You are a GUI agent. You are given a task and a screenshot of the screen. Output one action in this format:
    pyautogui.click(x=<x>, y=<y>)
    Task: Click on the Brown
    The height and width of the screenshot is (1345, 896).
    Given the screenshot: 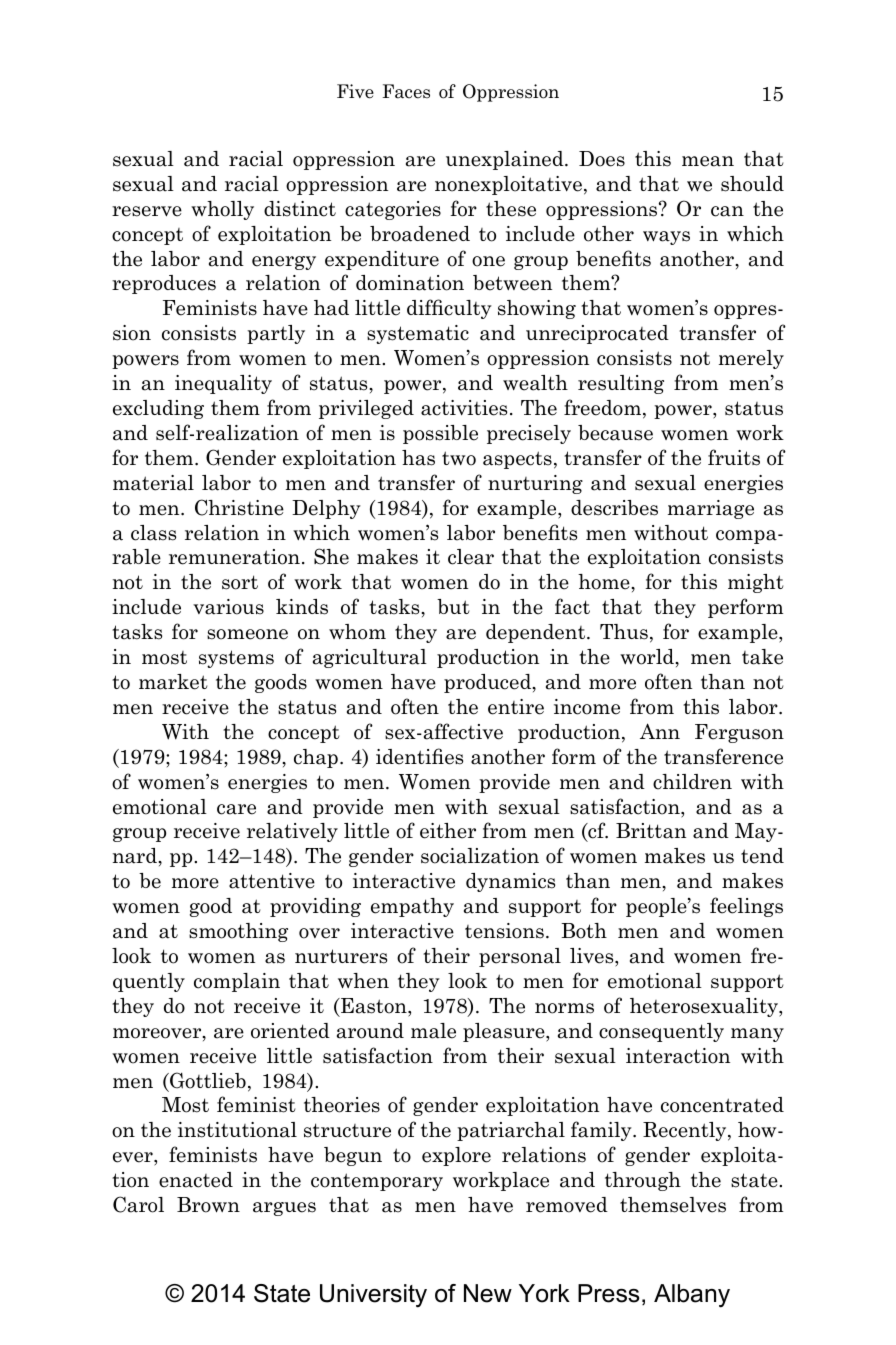 What is the action you would take?
    pyautogui.click(x=208, y=1205)
